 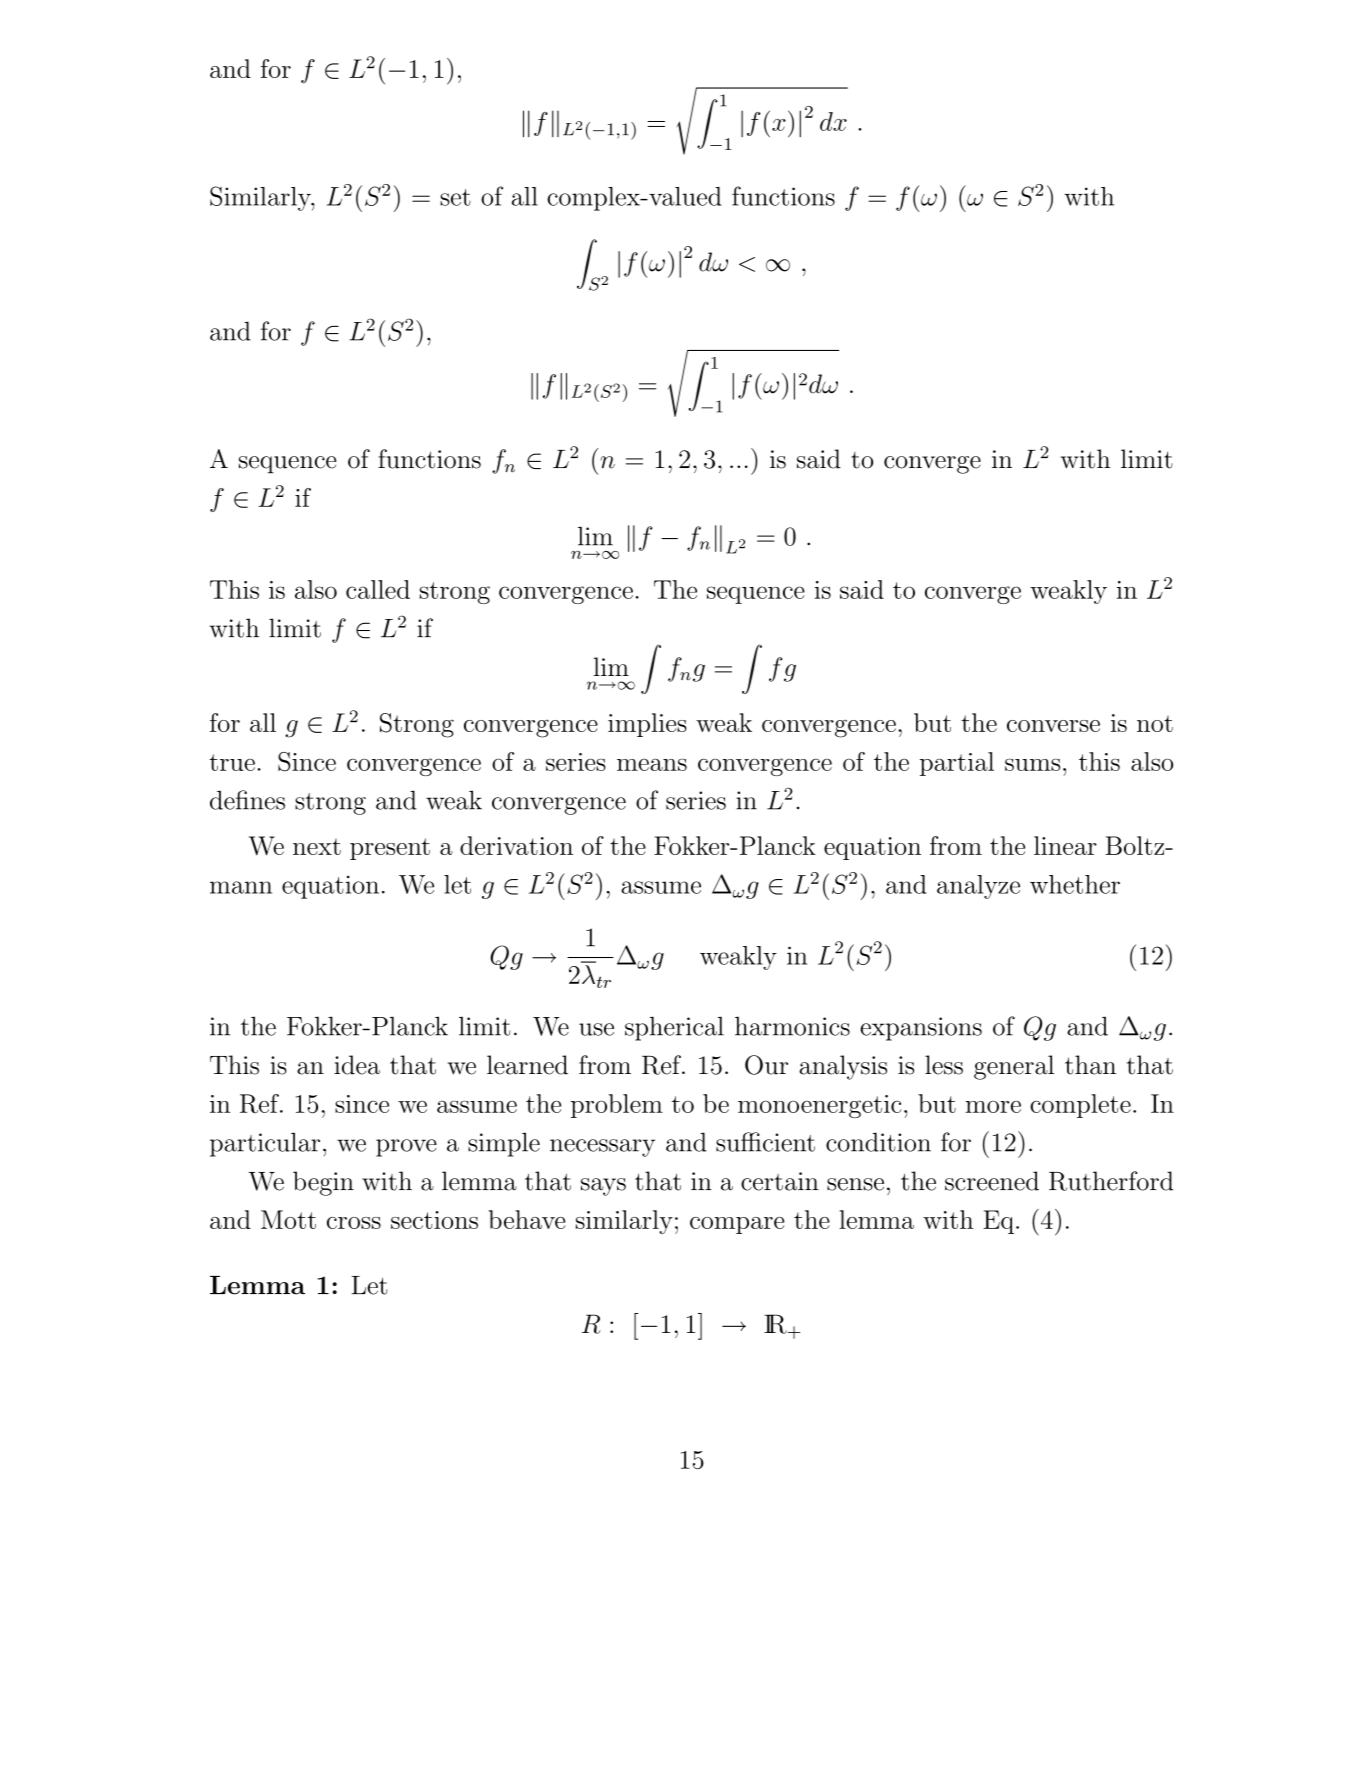 What do you see at coordinates (674, 1028) in the page?
I see `spherical` at bounding box center [674, 1028].
